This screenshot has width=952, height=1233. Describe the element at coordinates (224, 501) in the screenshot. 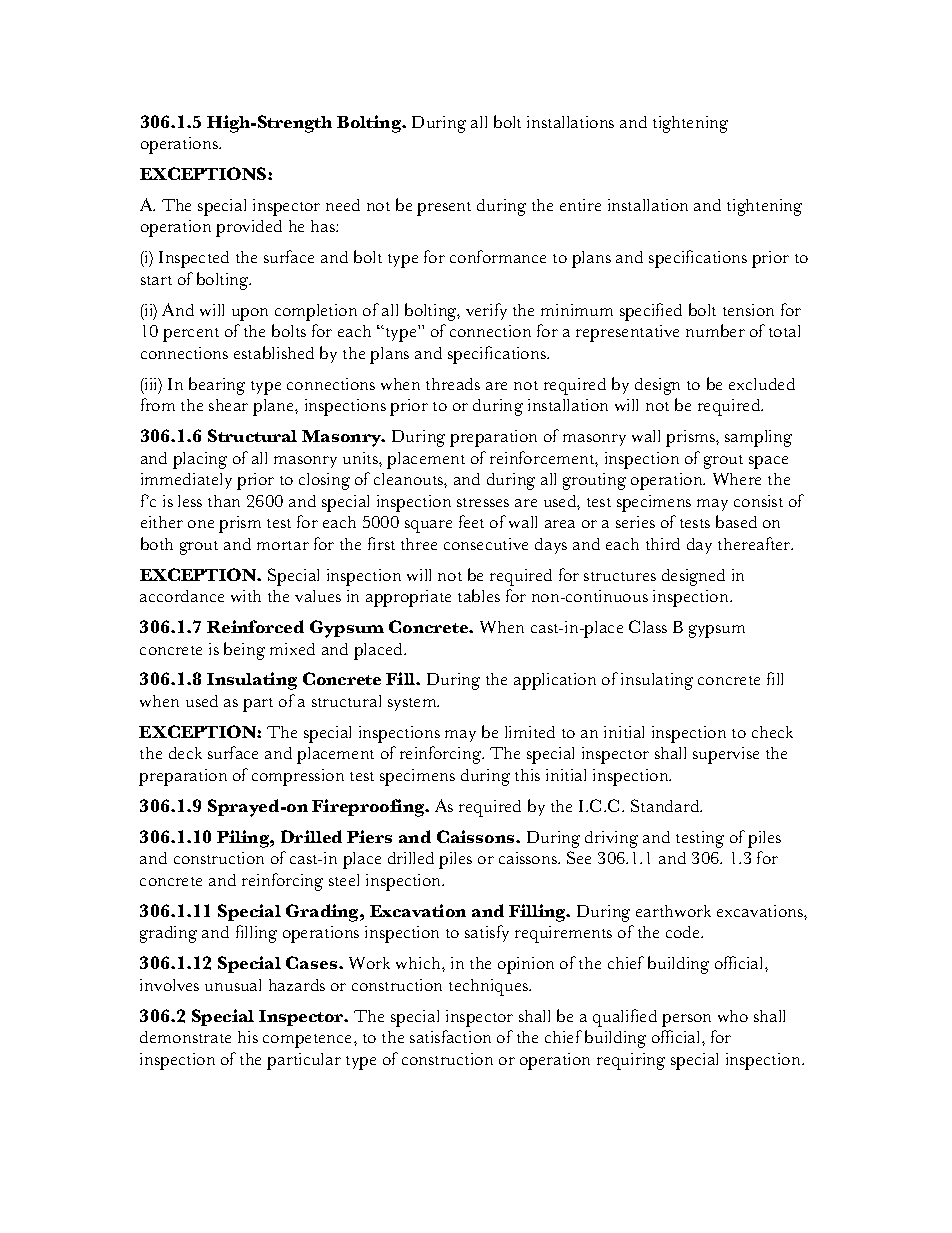

I see `than` at that location.
